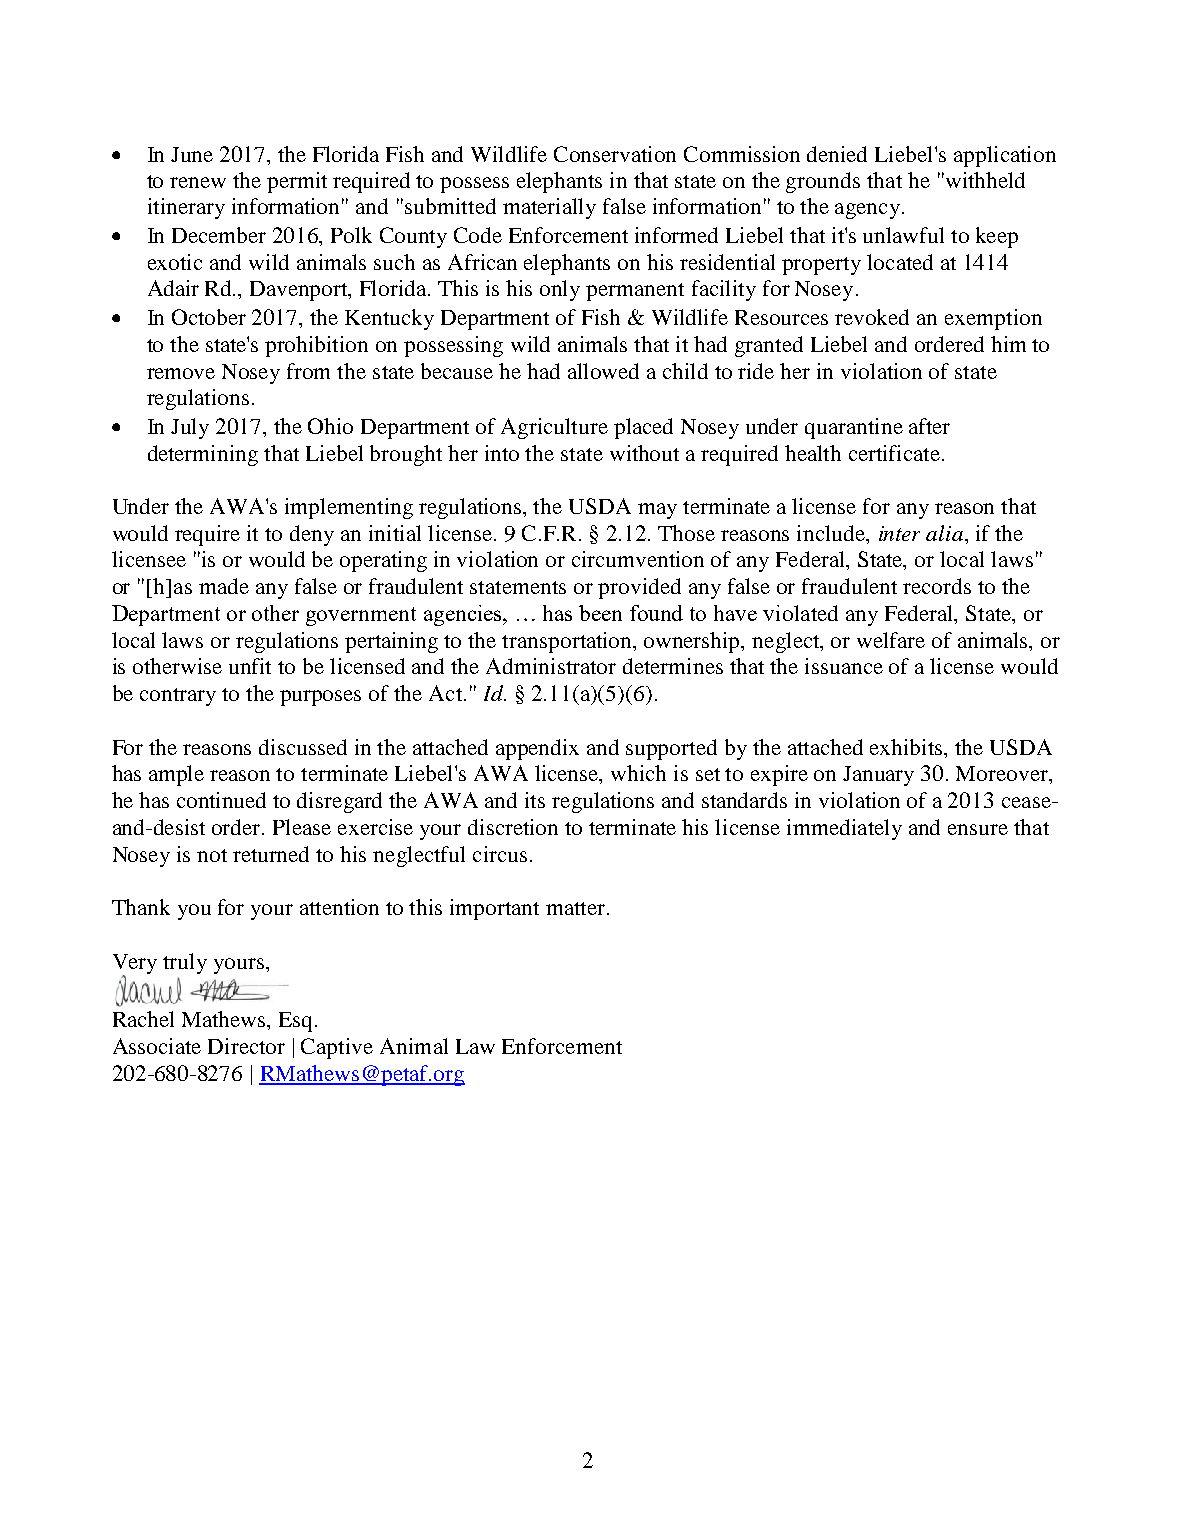 This screenshot has height=1535, width=1186. I want to click on determining, so click(203, 455).
